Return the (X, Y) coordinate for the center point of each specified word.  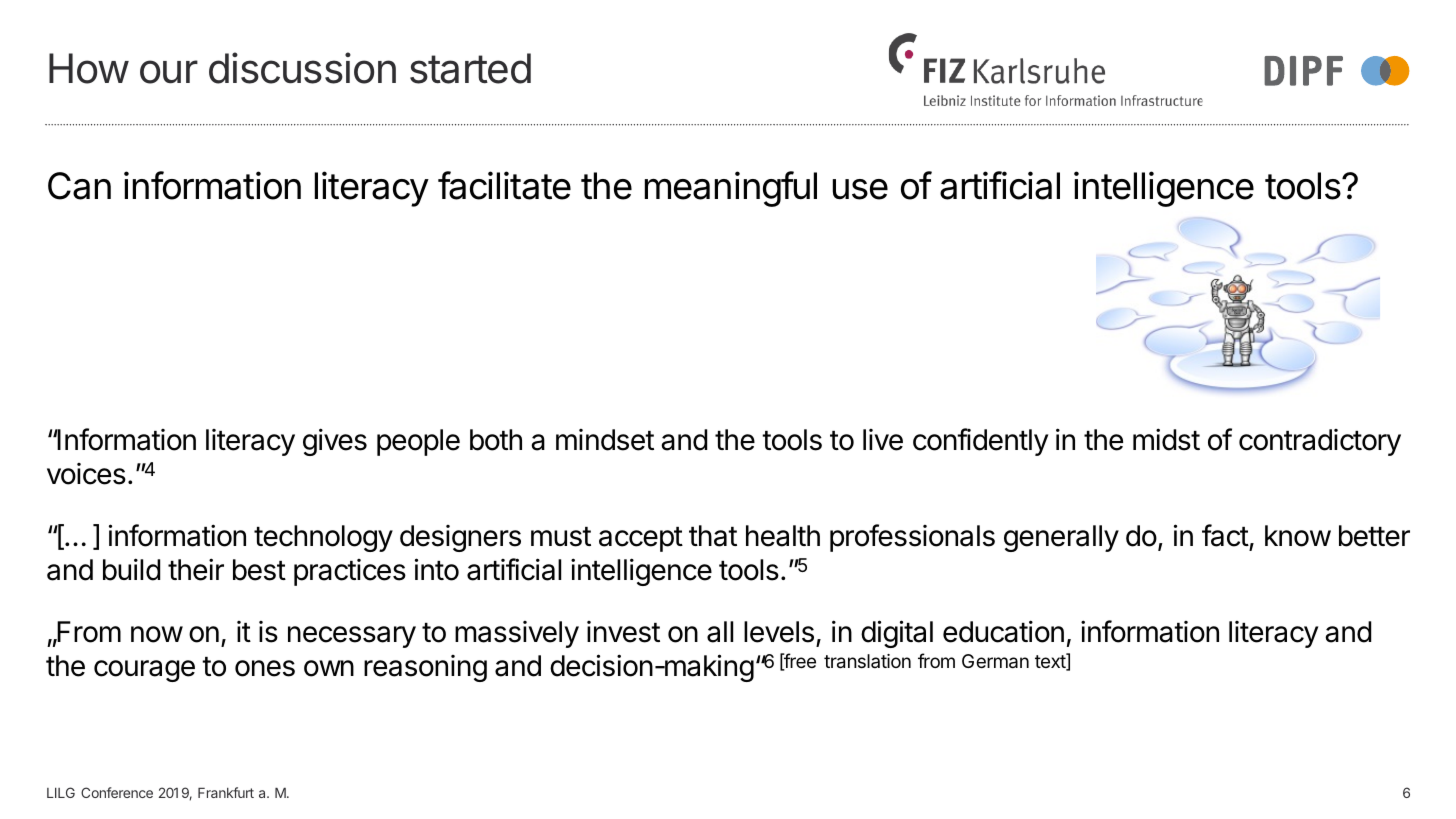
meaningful (731, 189)
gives (335, 442)
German (995, 661)
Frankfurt (226, 792)
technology (323, 538)
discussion (302, 68)
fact (1226, 537)
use (860, 189)
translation (867, 661)
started (470, 68)
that (713, 536)
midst (1166, 439)
